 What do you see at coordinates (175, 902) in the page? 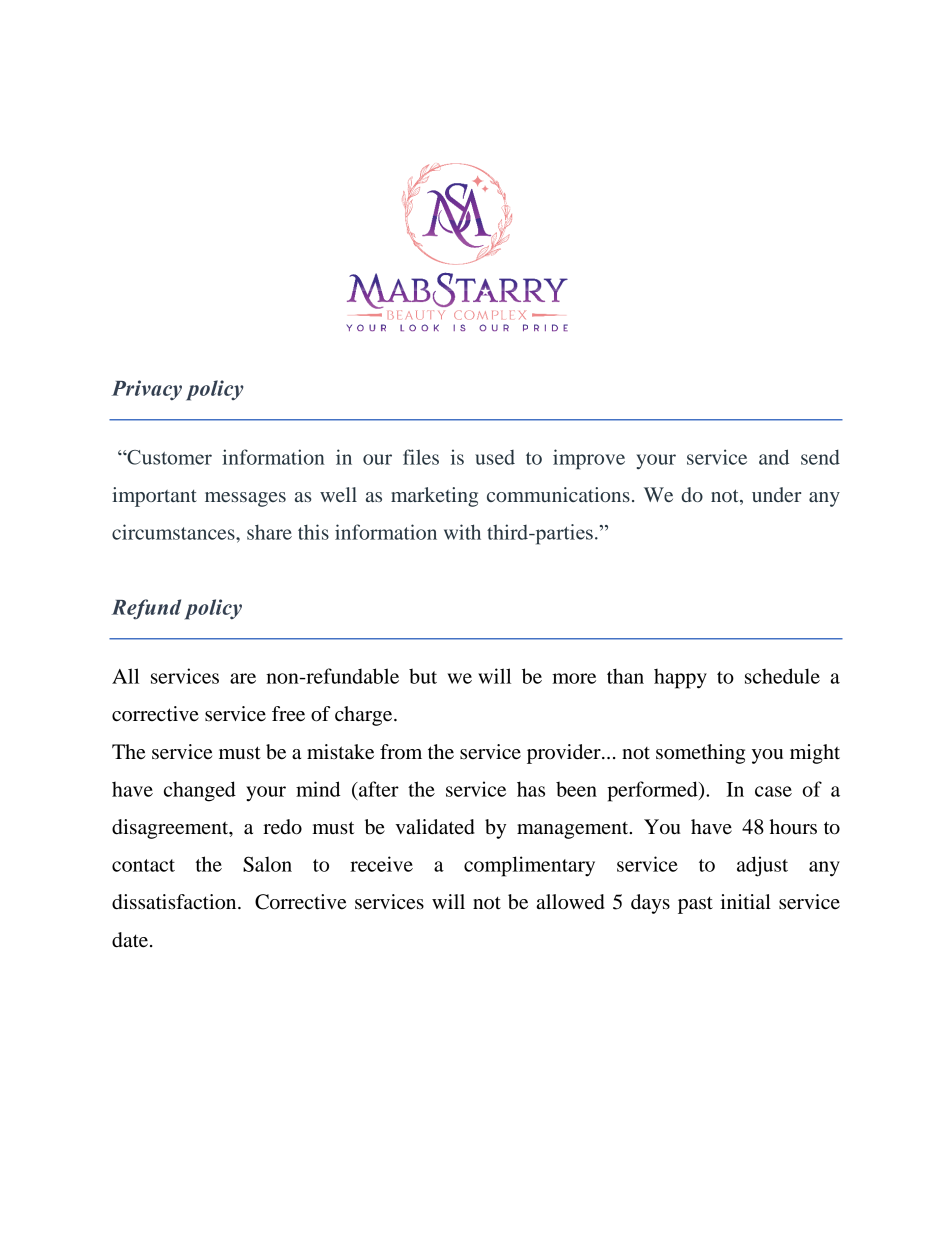
I see `dissatisfaction` at bounding box center [175, 902].
